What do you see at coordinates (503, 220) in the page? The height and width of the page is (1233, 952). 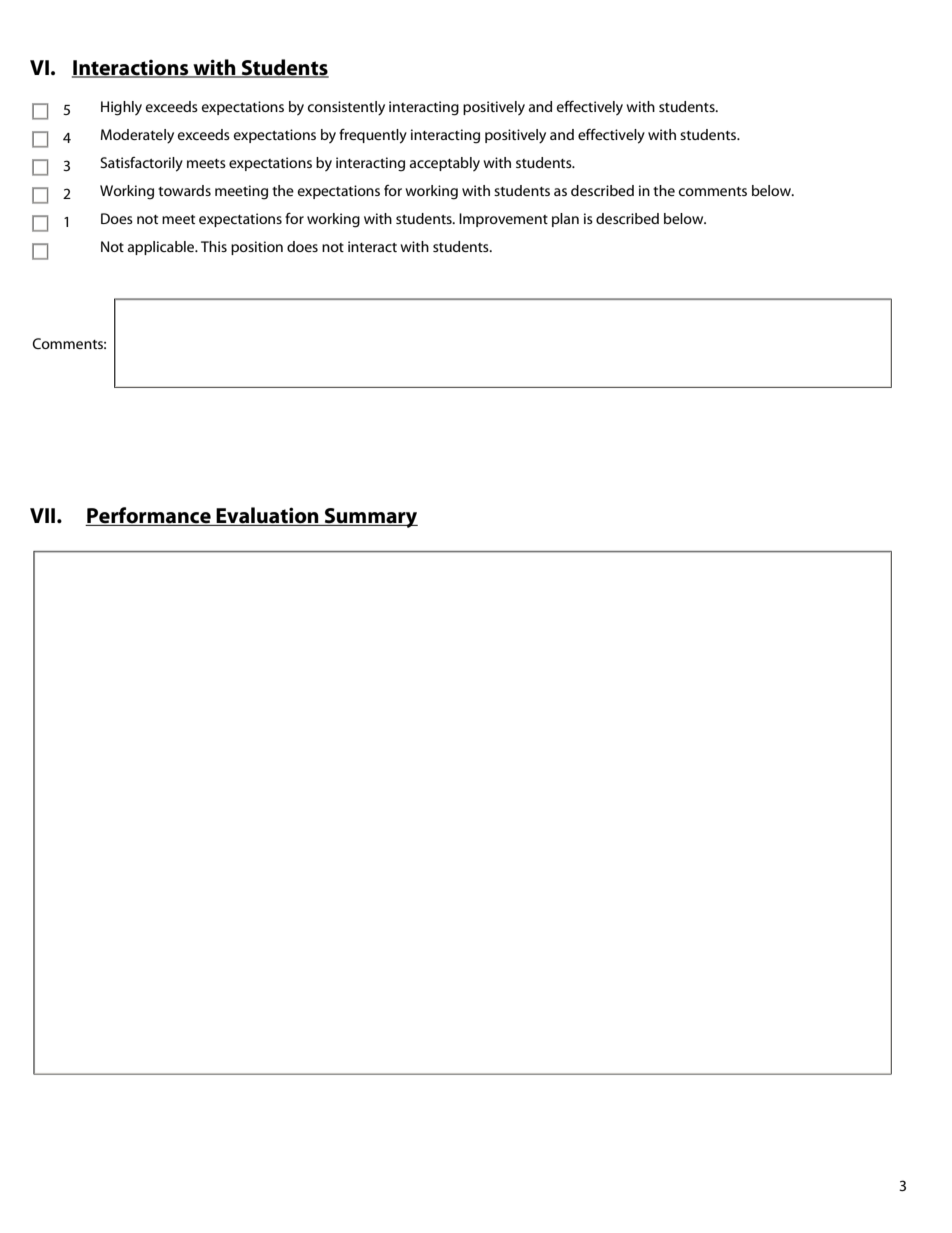 I see `Improvement` at bounding box center [503, 220].
